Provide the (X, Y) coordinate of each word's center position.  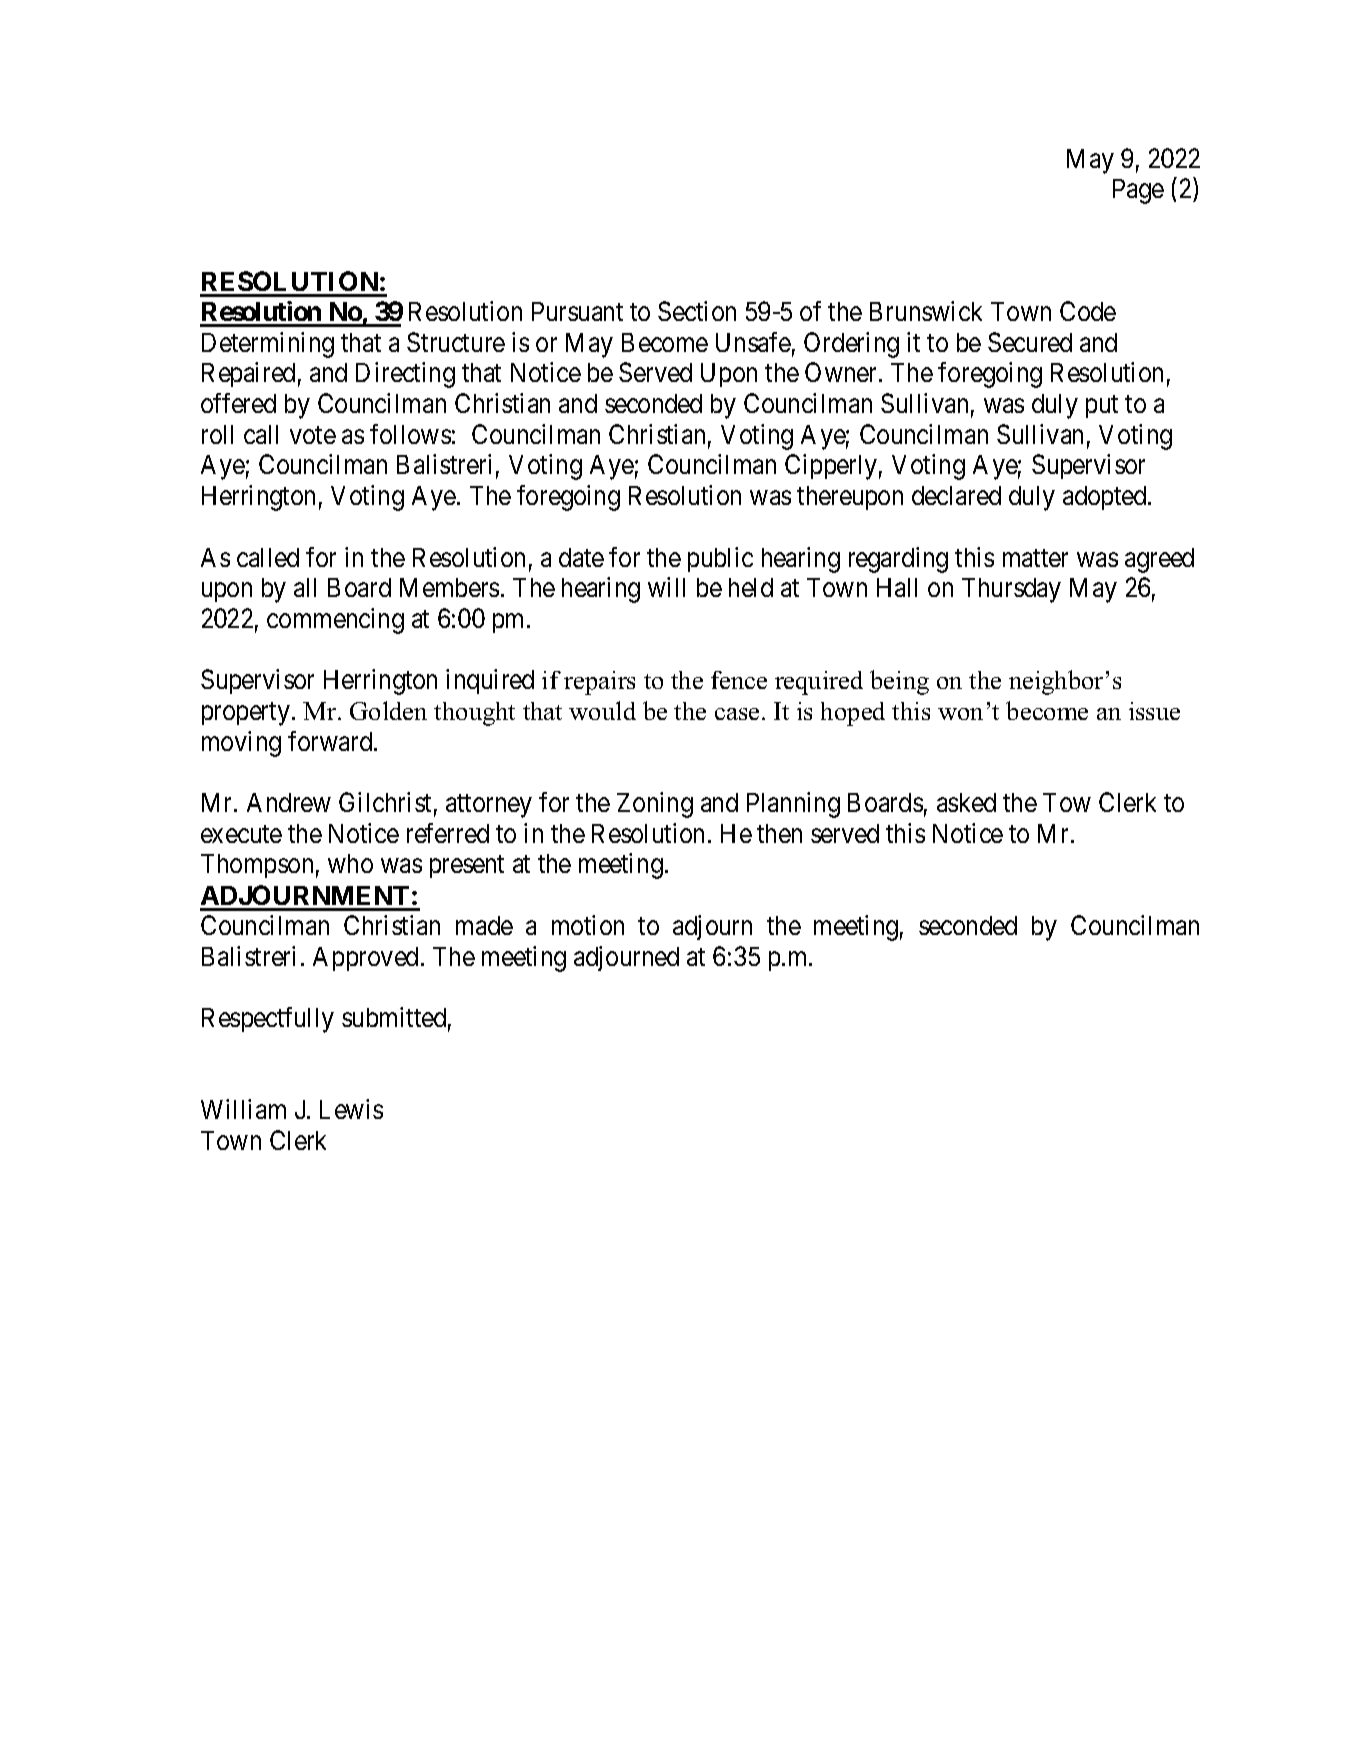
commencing (335, 621)
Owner (842, 372)
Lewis (351, 1109)
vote (313, 435)
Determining (268, 345)
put (1102, 407)
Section (697, 311)
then (779, 833)
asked (966, 802)
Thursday (1011, 590)
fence (739, 680)
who (350, 863)
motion (588, 925)
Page (1138, 191)
